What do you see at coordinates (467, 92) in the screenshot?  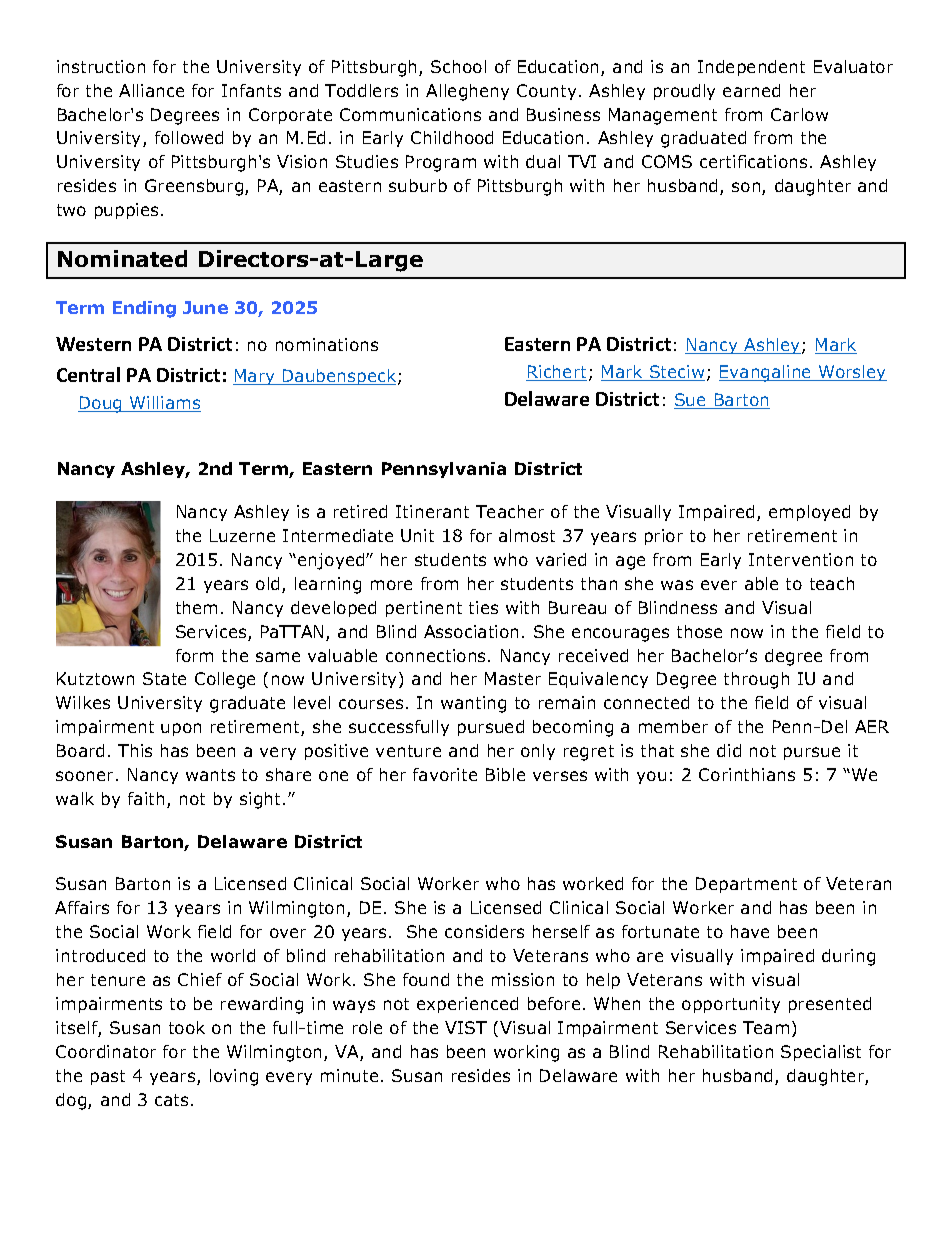 I see `Allegheny` at bounding box center [467, 92].
